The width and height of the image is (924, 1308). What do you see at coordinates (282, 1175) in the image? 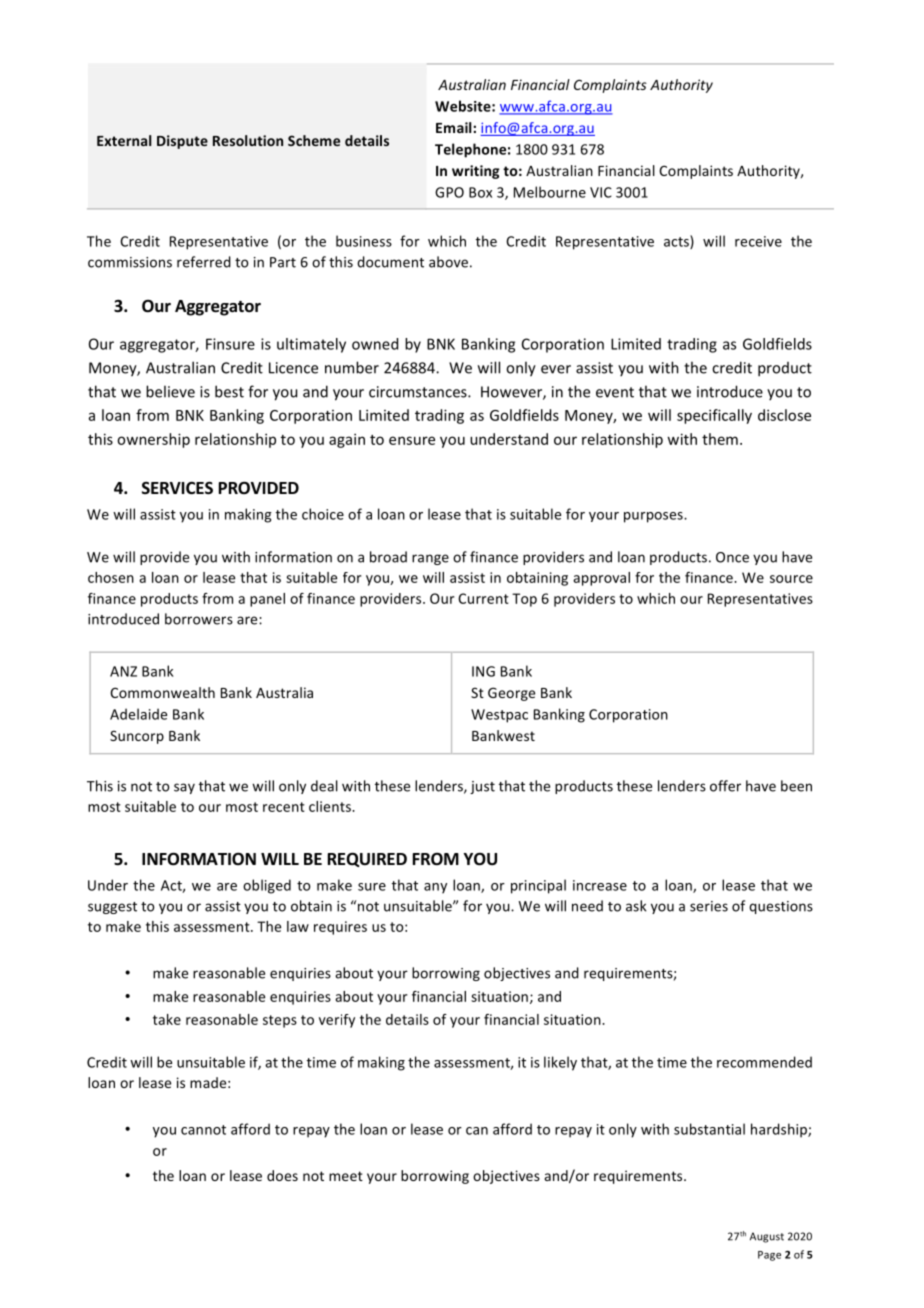
I see `does` at bounding box center [282, 1175].
